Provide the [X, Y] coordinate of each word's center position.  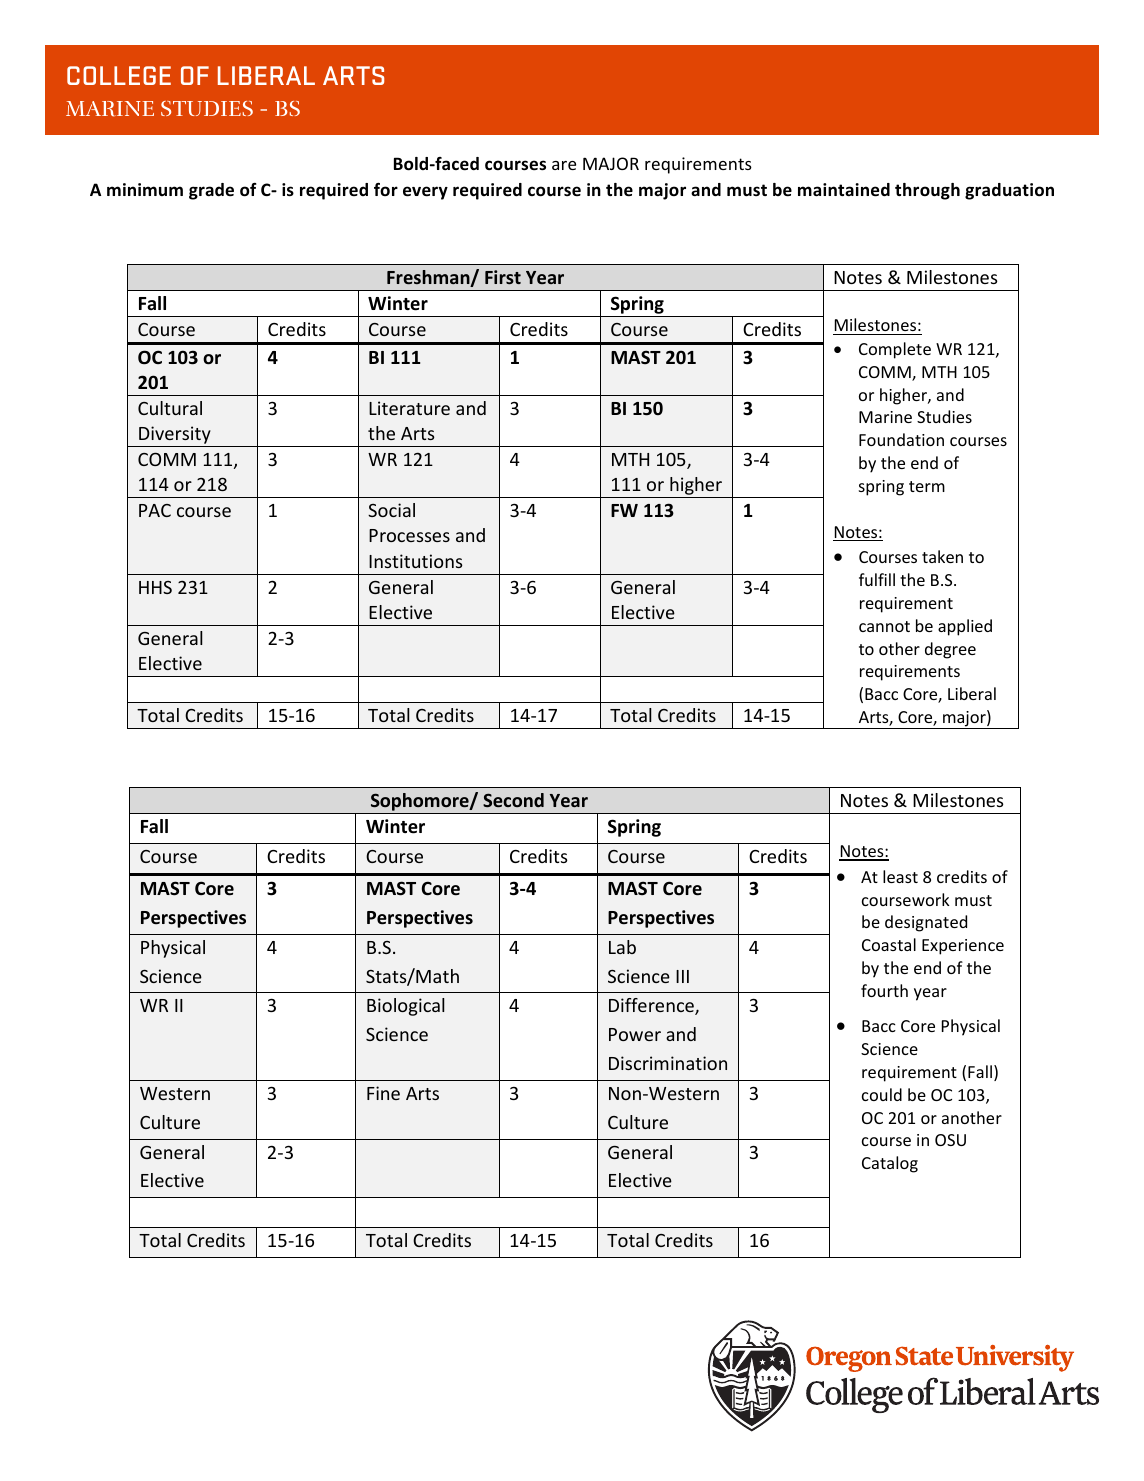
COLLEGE [119, 75]
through [927, 191]
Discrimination [668, 1063]
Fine [383, 1093]
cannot [884, 626]
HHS [155, 587]
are [564, 165]
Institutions [416, 561]
